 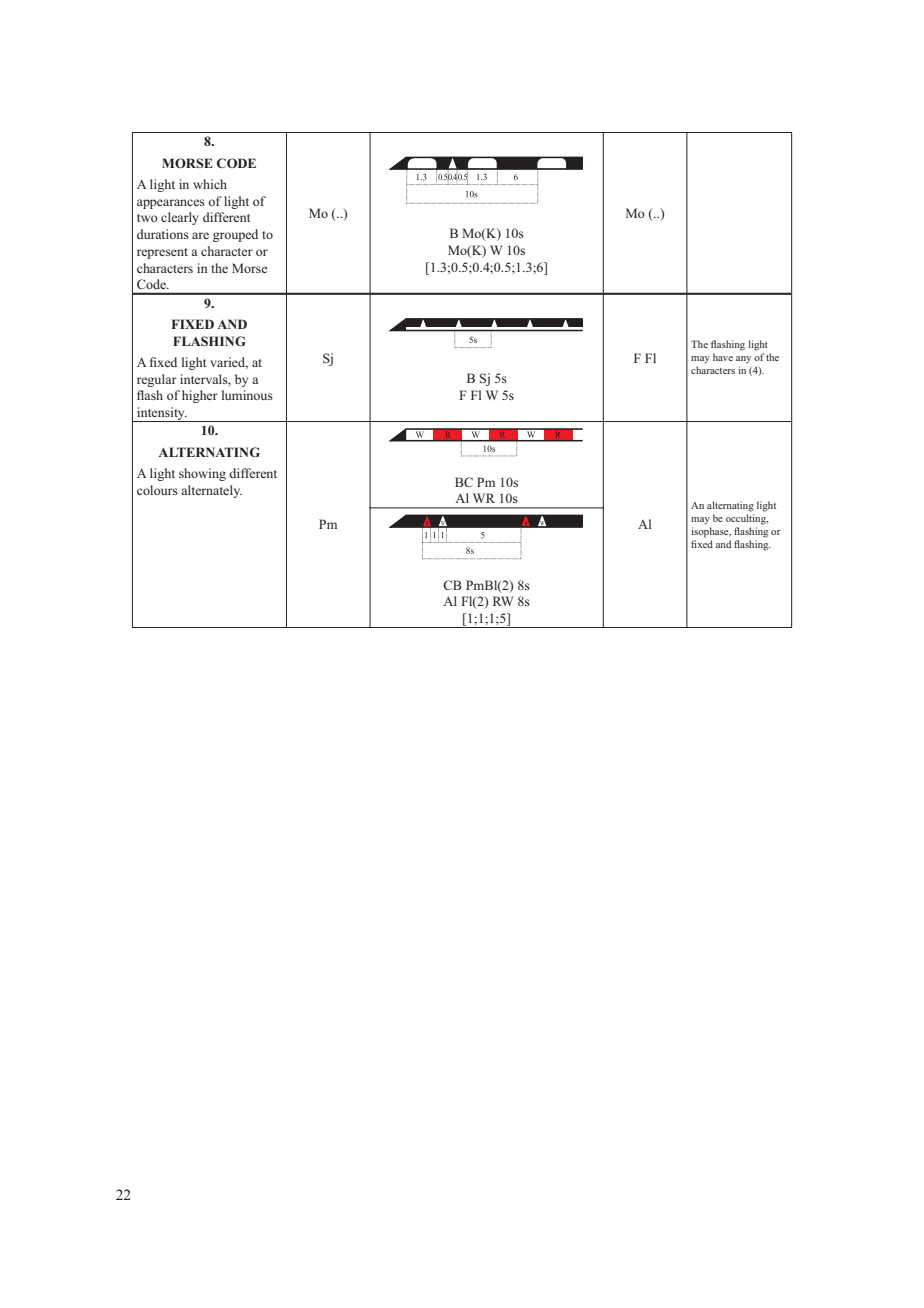 I want to click on grouped, so click(x=235, y=235).
